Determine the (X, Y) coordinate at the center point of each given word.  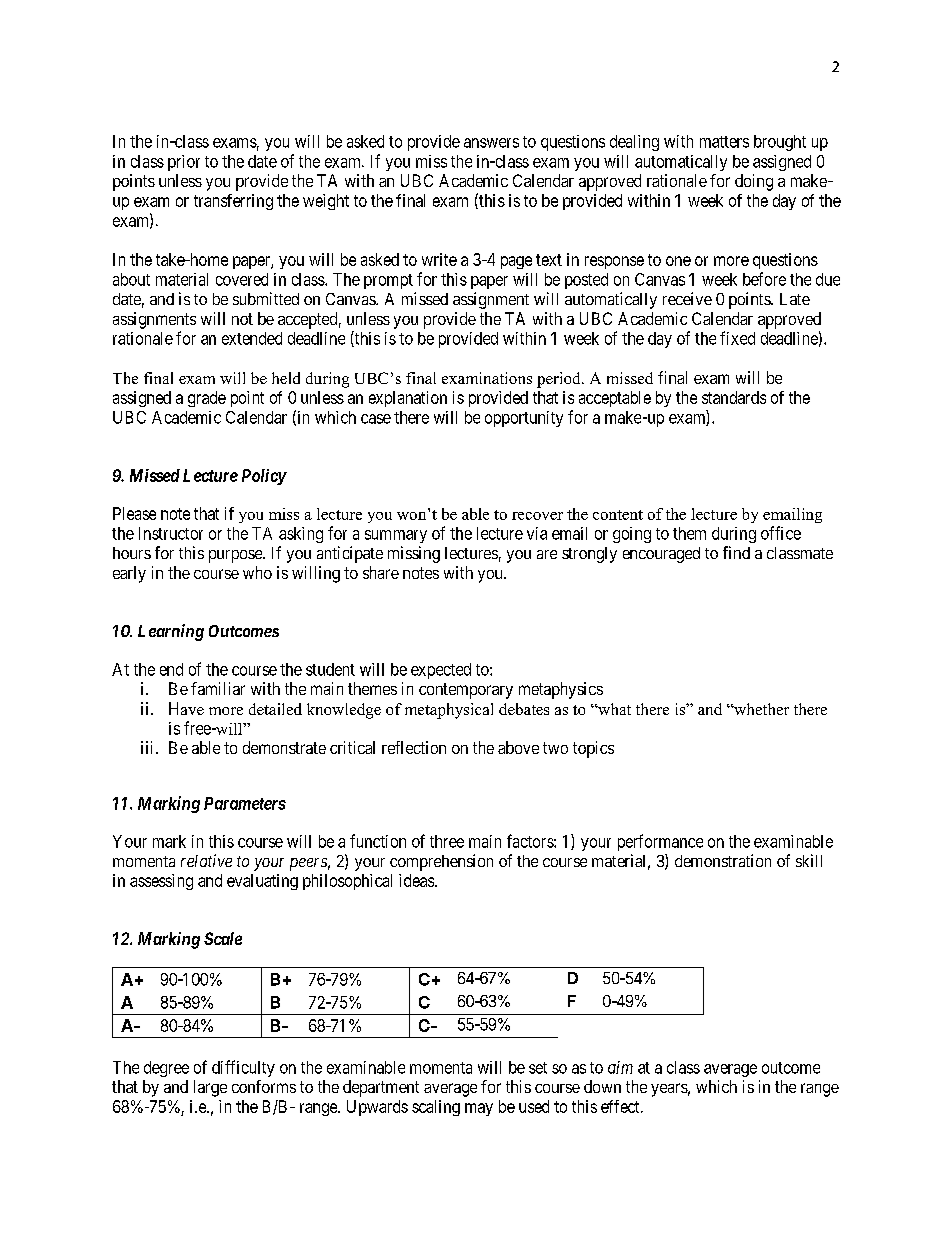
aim (620, 1067)
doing (754, 182)
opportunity (524, 419)
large (210, 1088)
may (479, 1109)
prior (184, 163)
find (736, 552)
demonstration (723, 860)
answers (491, 143)
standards (734, 397)
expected (441, 671)
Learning (171, 632)
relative (206, 860)
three (447, 841)
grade (207, 399)
